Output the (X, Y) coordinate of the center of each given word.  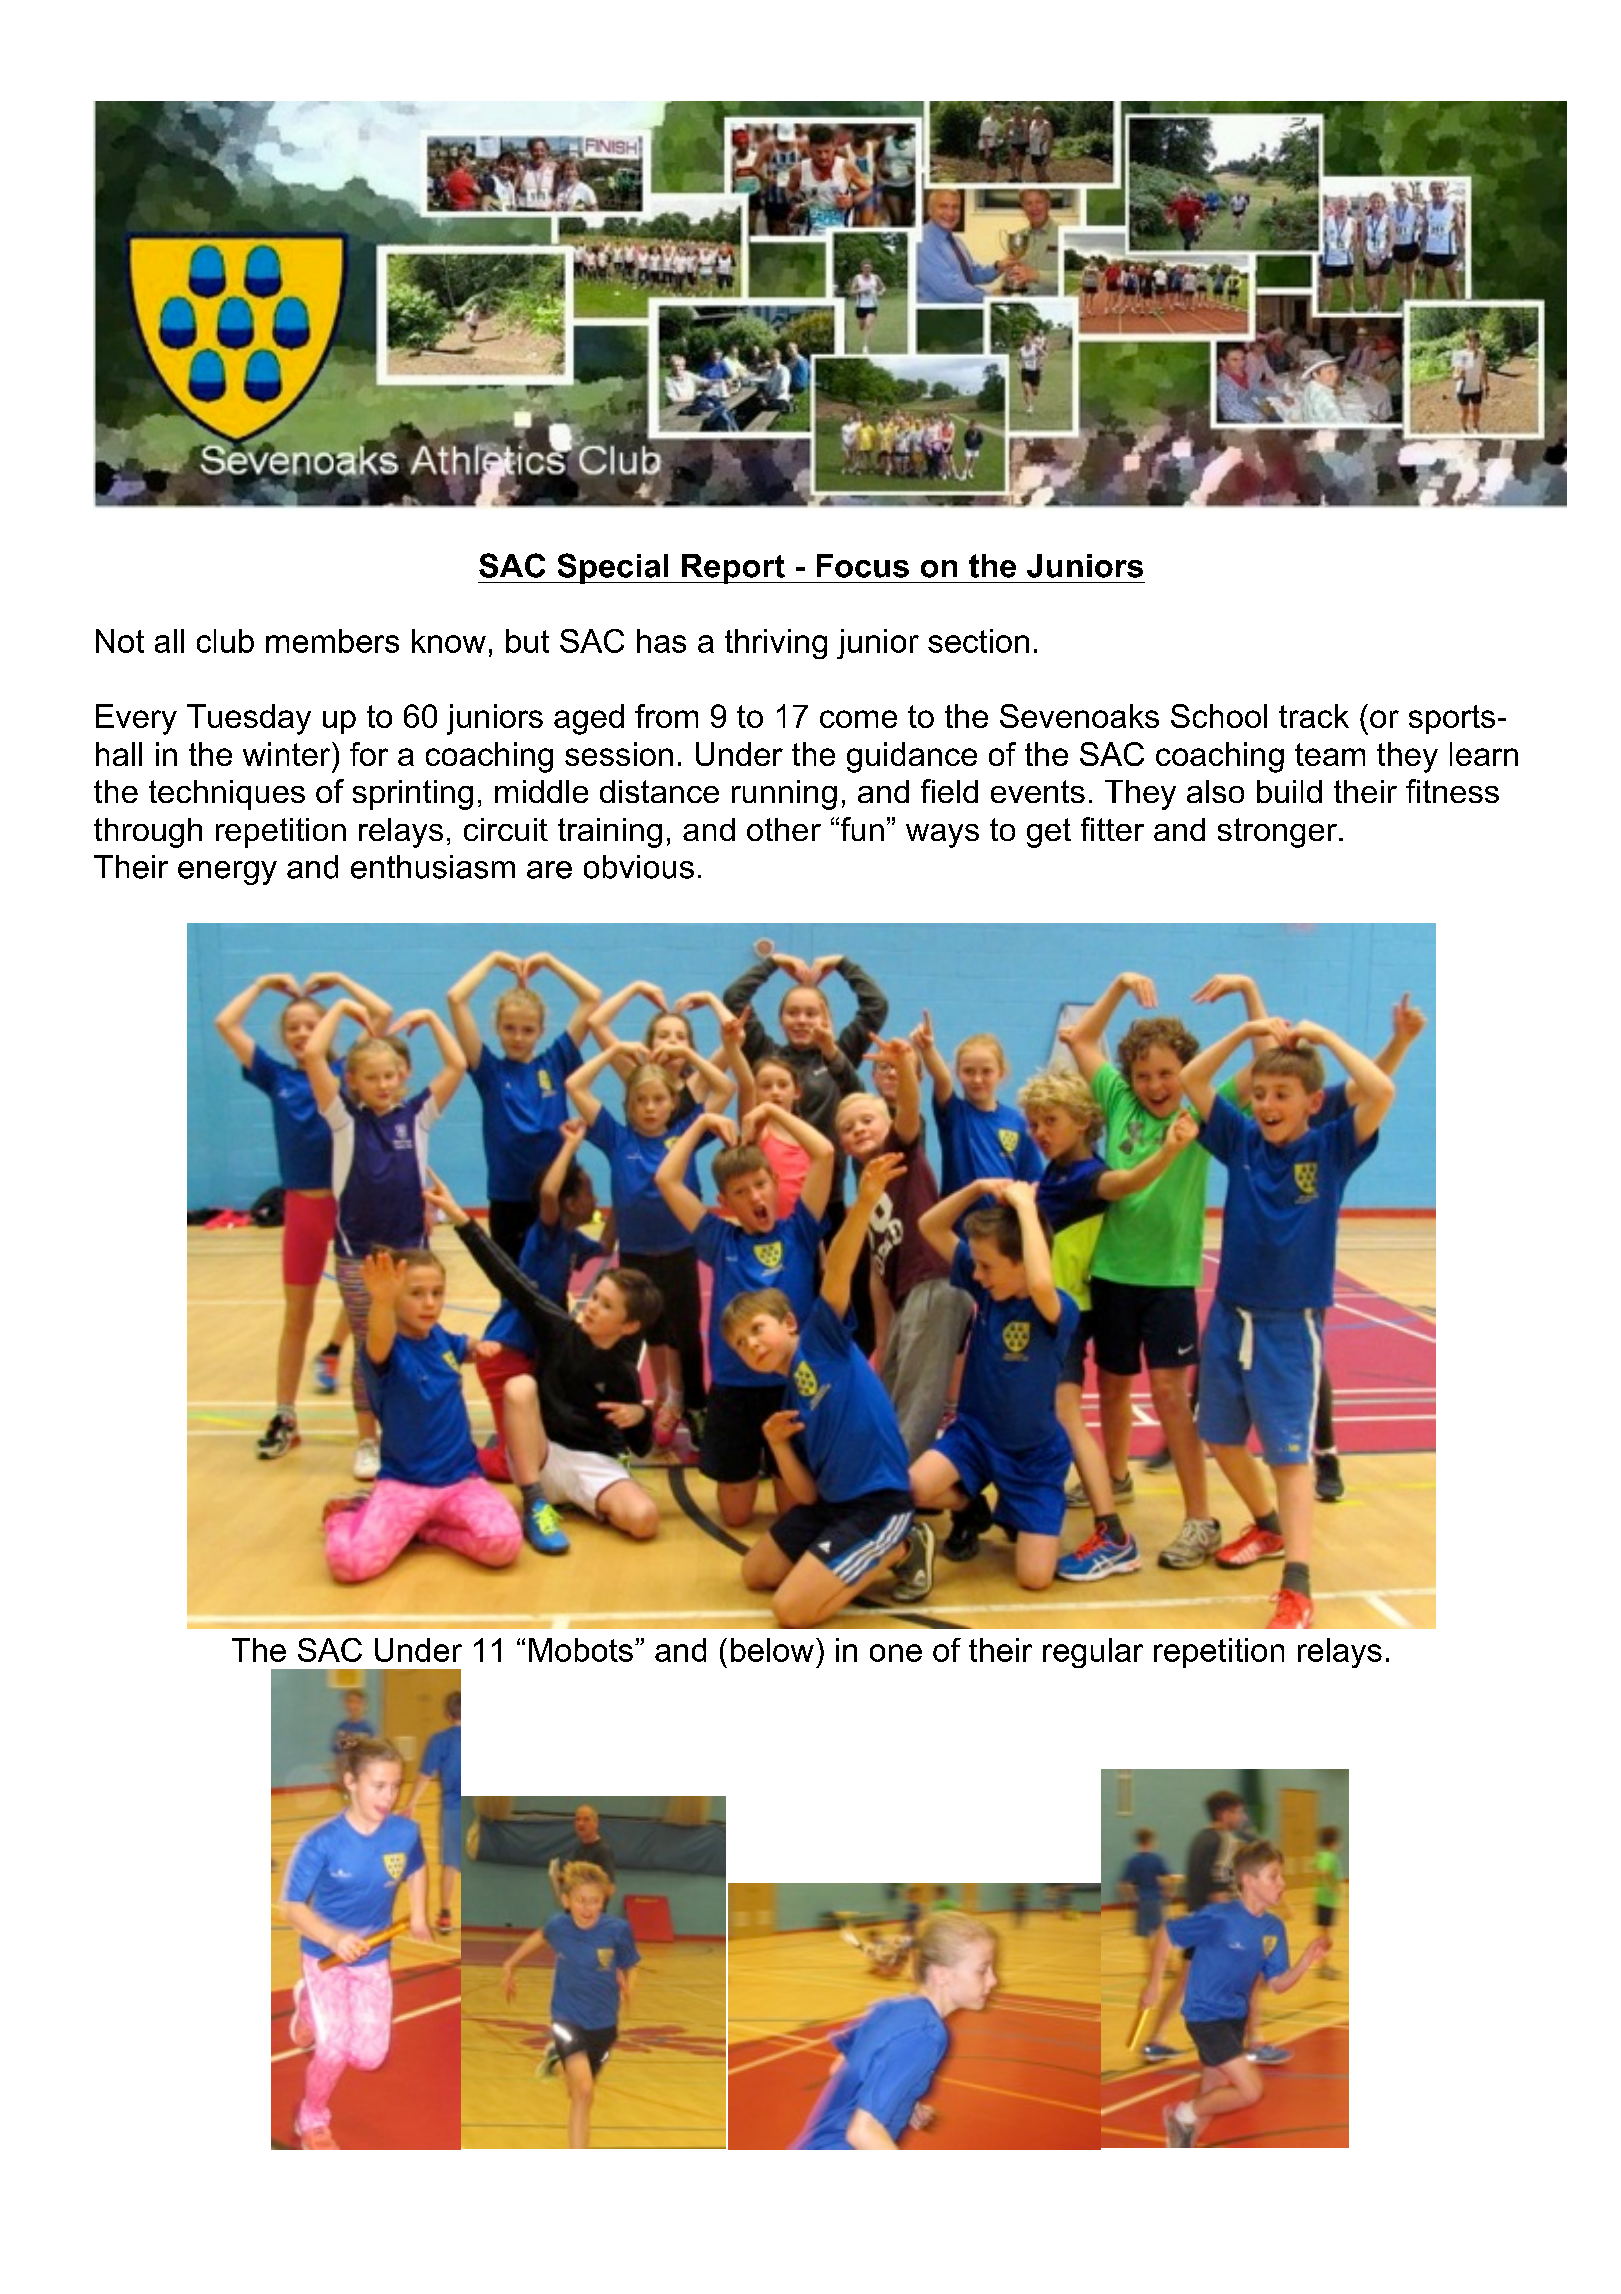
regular (1093, 1653)
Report (733, 569)
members (332, 641)
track (1314, 716)
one (896, 1653)
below (772, 1650)
